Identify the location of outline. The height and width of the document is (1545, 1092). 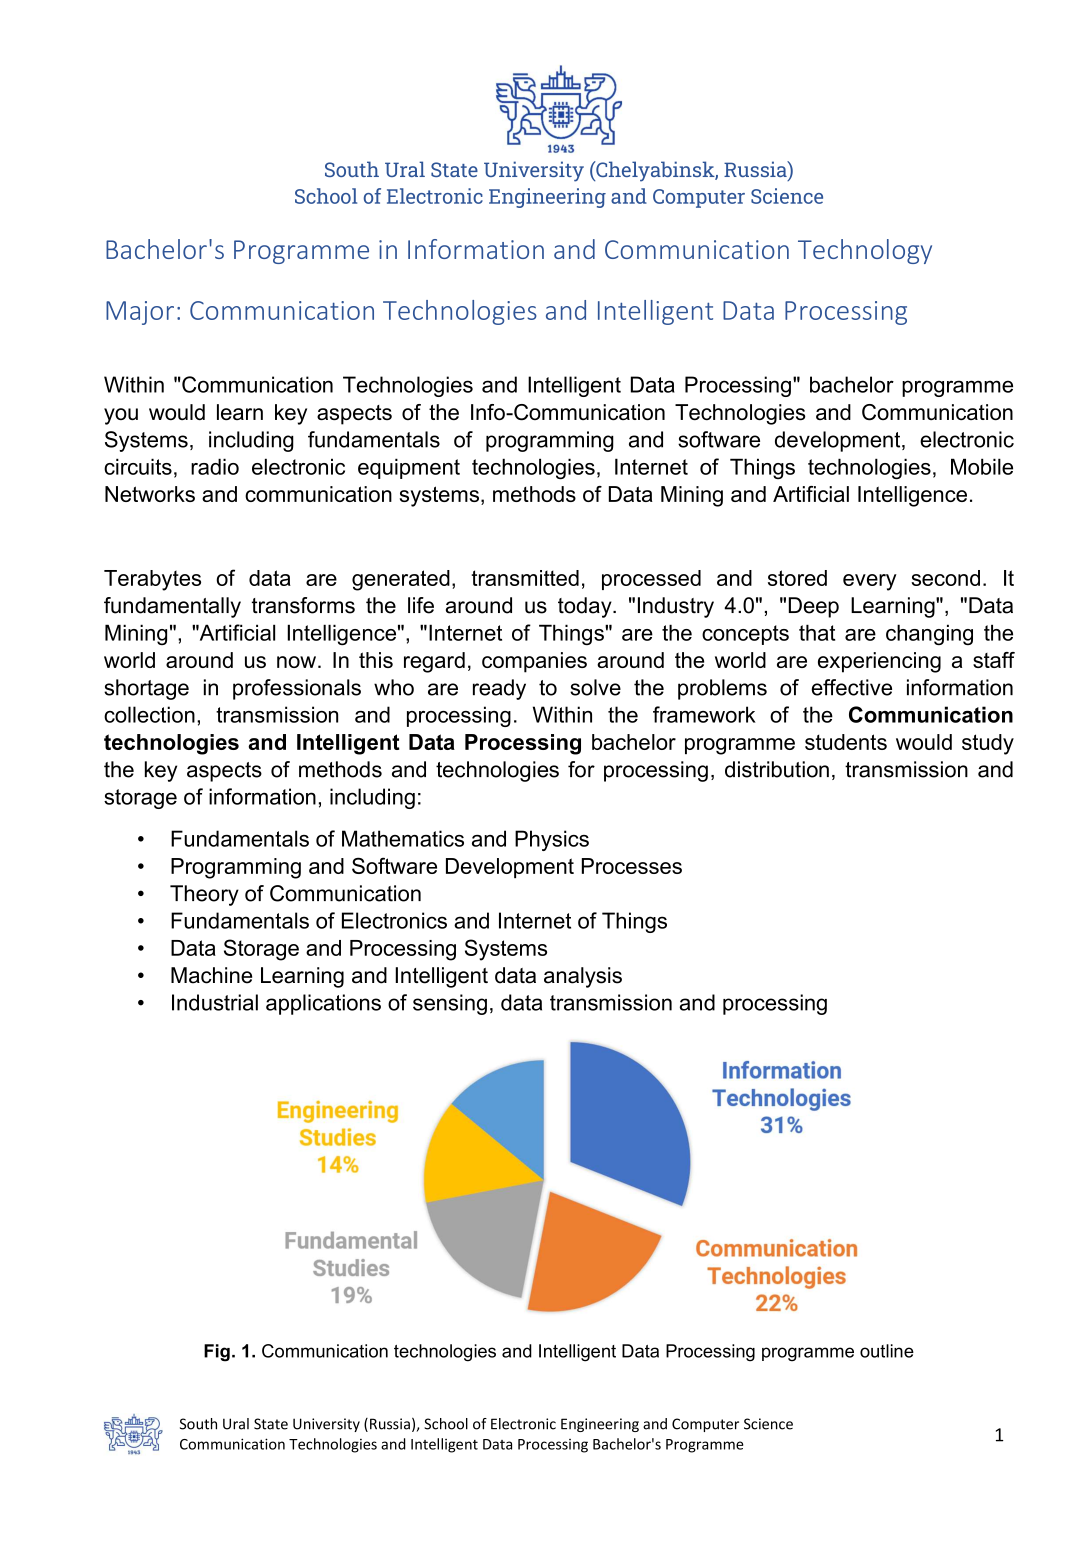
(887, 1351).
